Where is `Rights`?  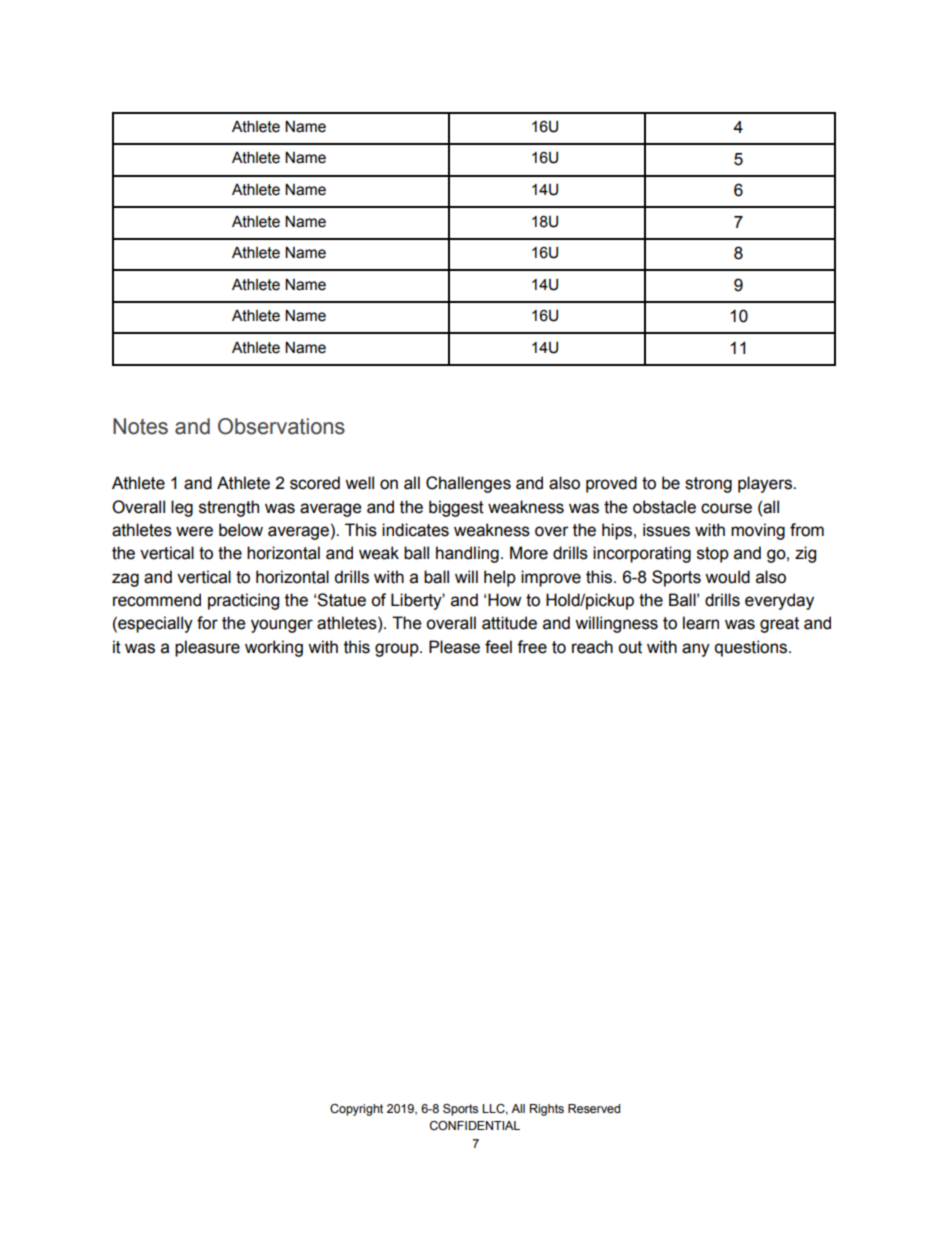
Rights is located at coordinates (547, 1110).
